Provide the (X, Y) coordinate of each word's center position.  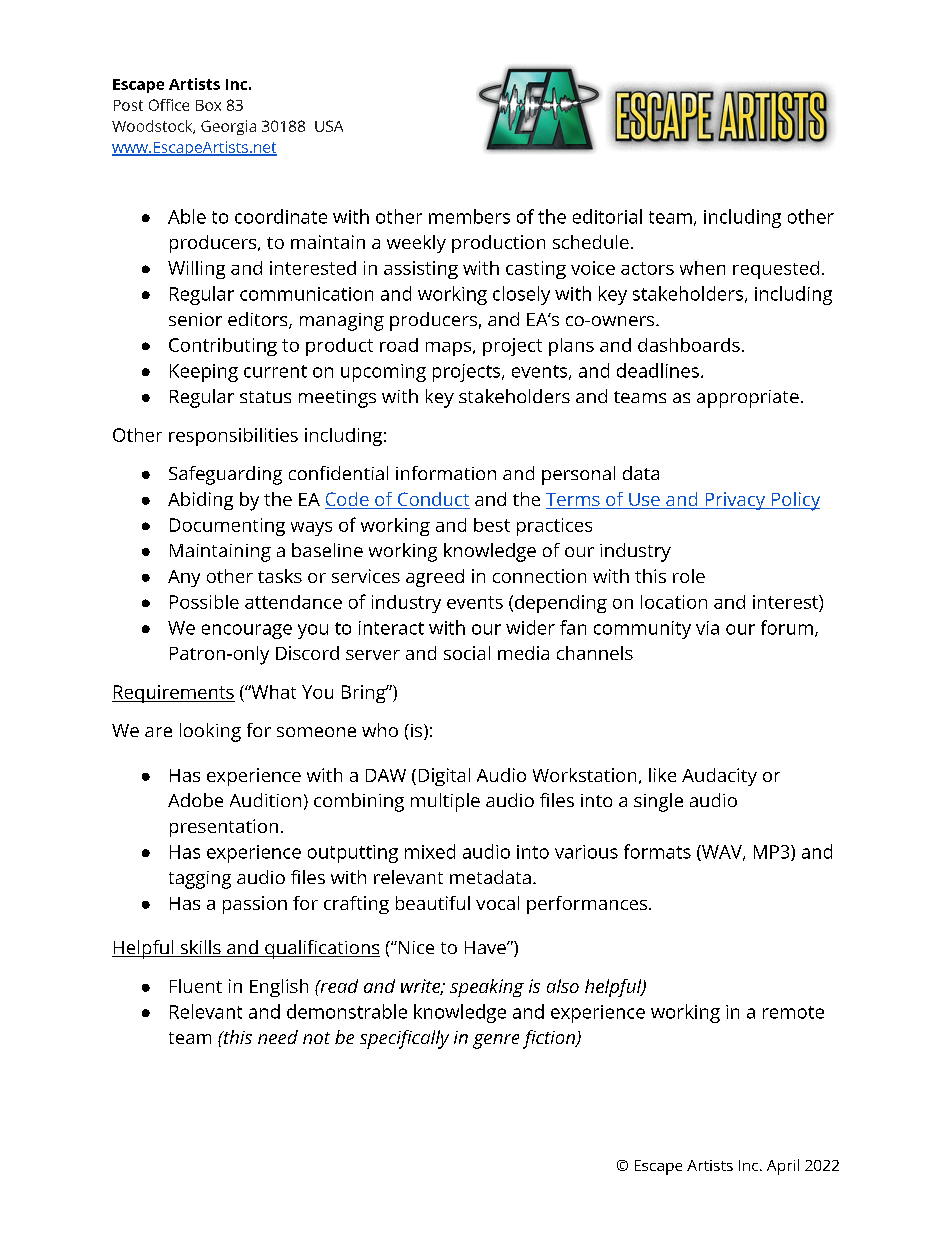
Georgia (228, 127)
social (467, 653)
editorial (607, 216)
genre (496, 1041)
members (469, 216)
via (707, 628)
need (278, 1037)
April (783, 1167)
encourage (247, 631)
